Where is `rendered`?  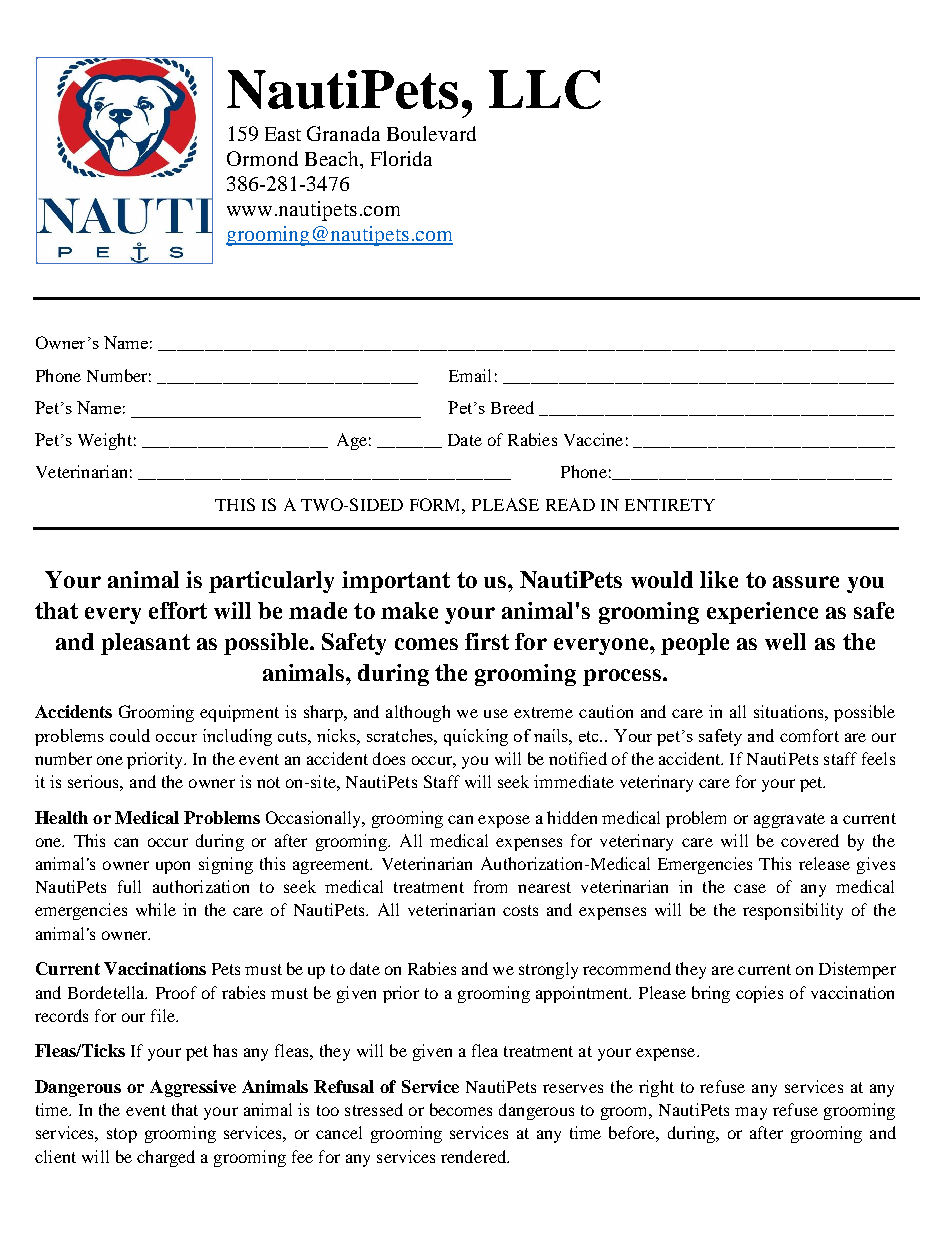
rendered is located at coordinates (475, 1156).
